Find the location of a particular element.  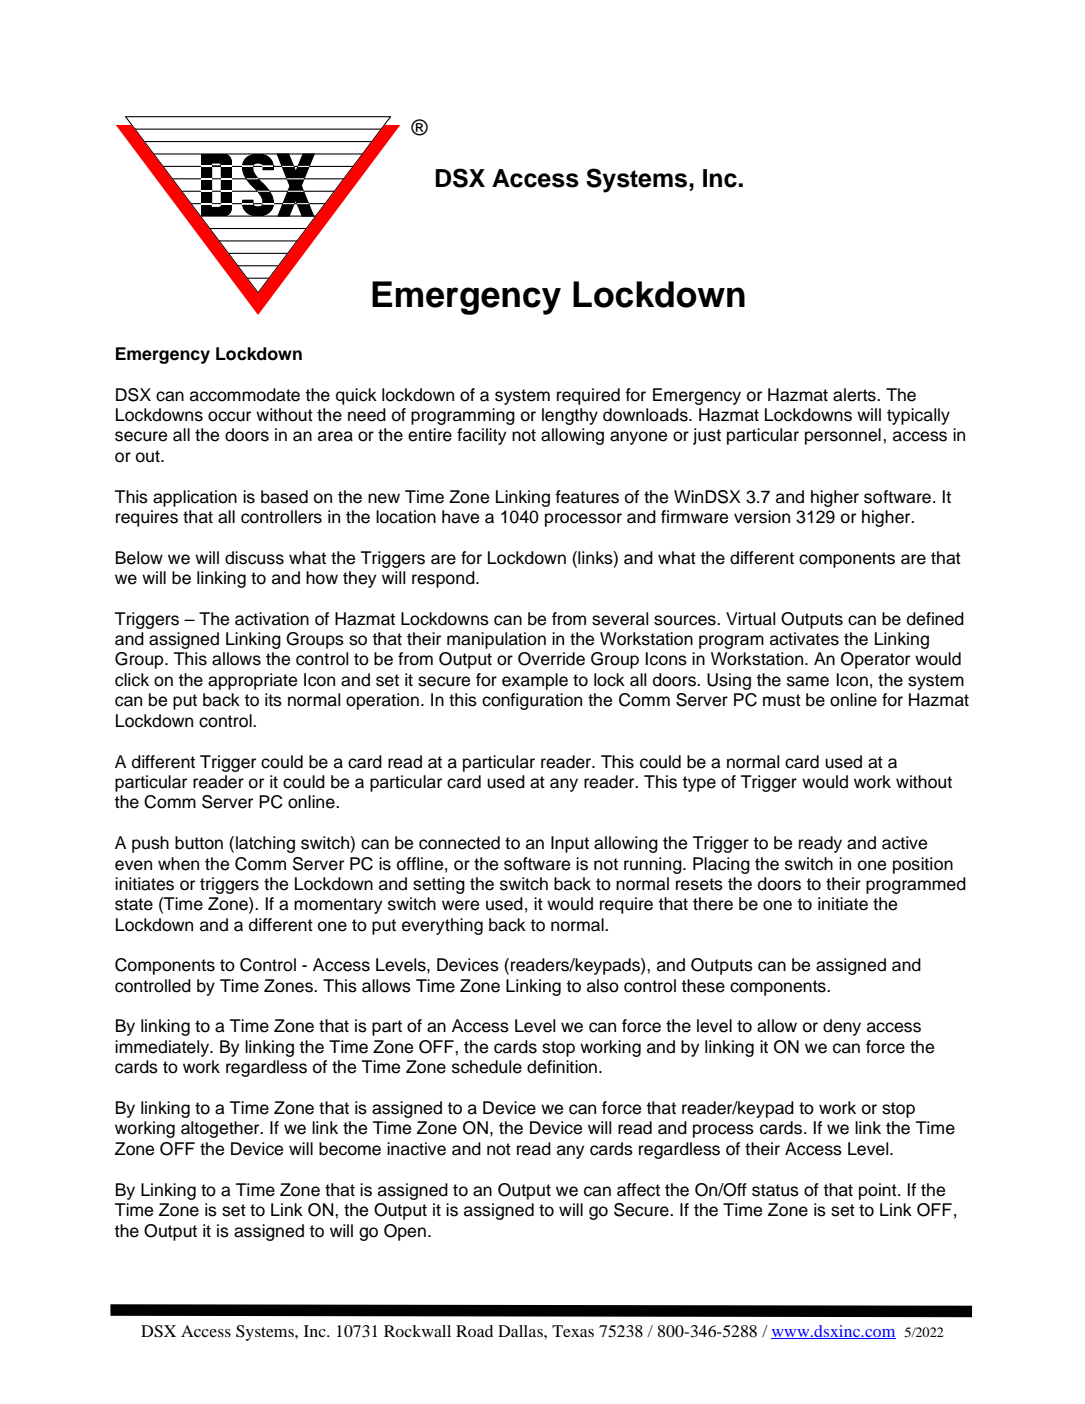

Input is located at coordinates (570, 844).
